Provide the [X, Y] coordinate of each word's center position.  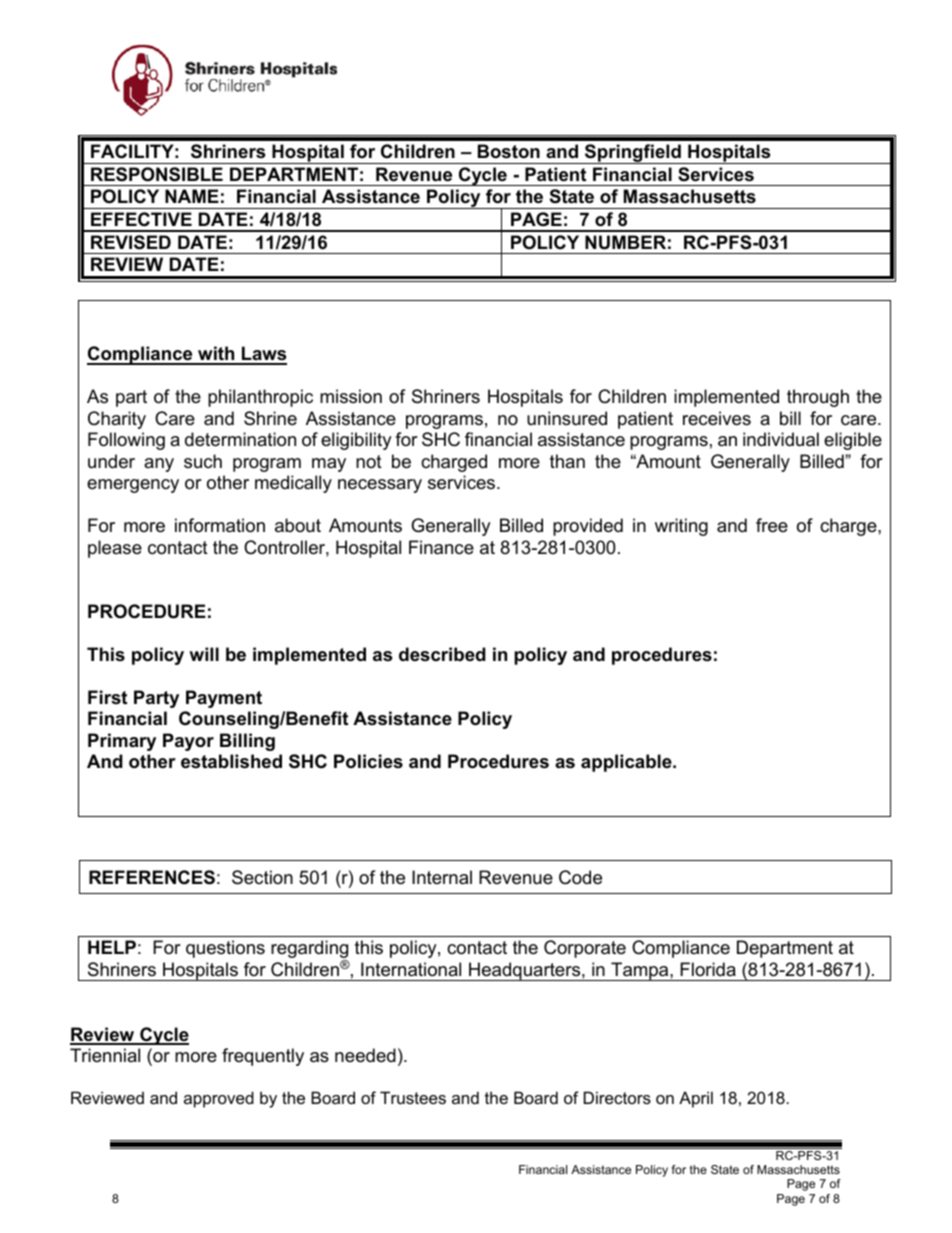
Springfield [633, 154]
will [204, 654]
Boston [509, 151]
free [772, 525]
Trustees [413, 1097]
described [442, 654]
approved [219, 1099]
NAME [192, 196]
